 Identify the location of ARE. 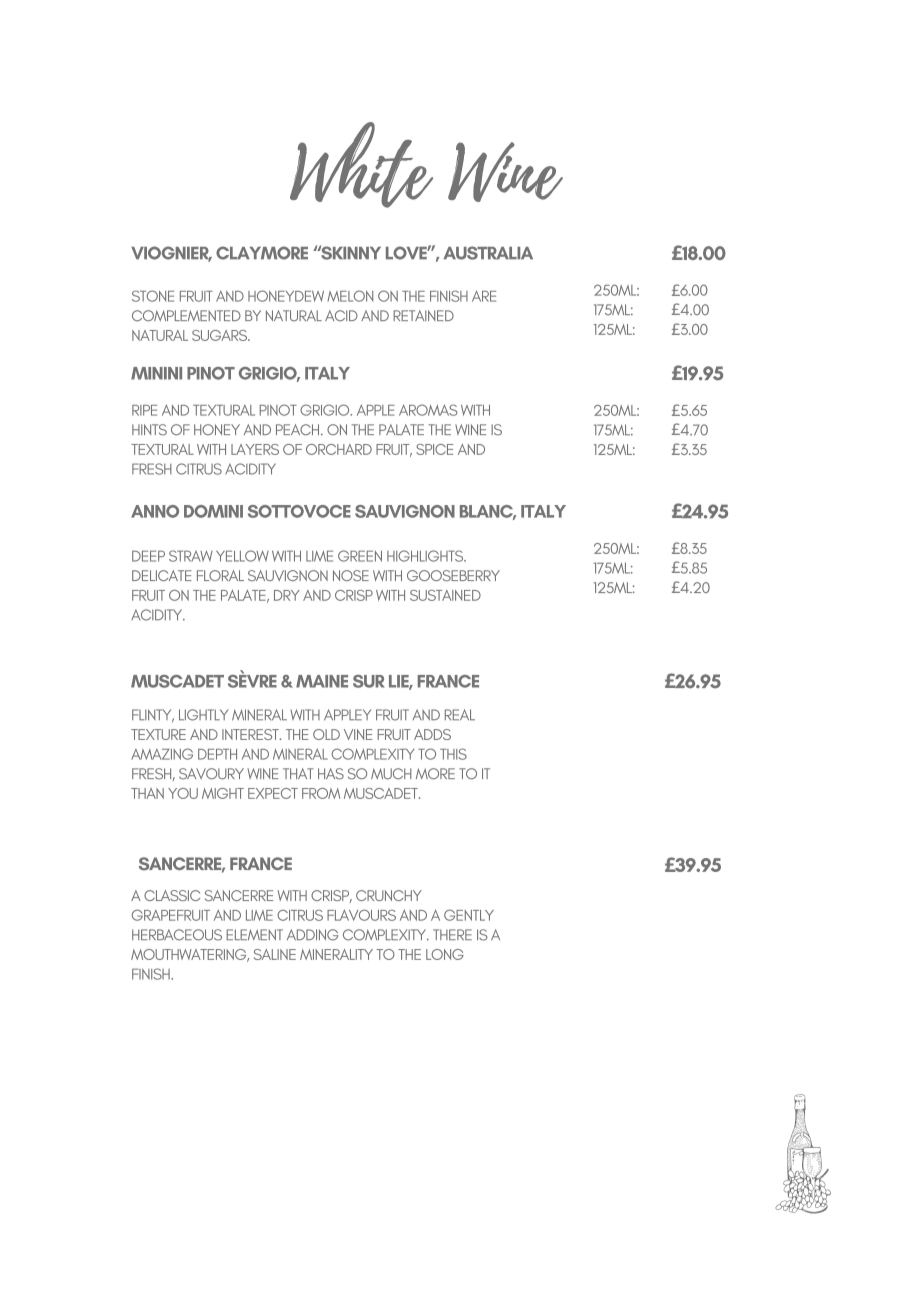
(484, 296).
